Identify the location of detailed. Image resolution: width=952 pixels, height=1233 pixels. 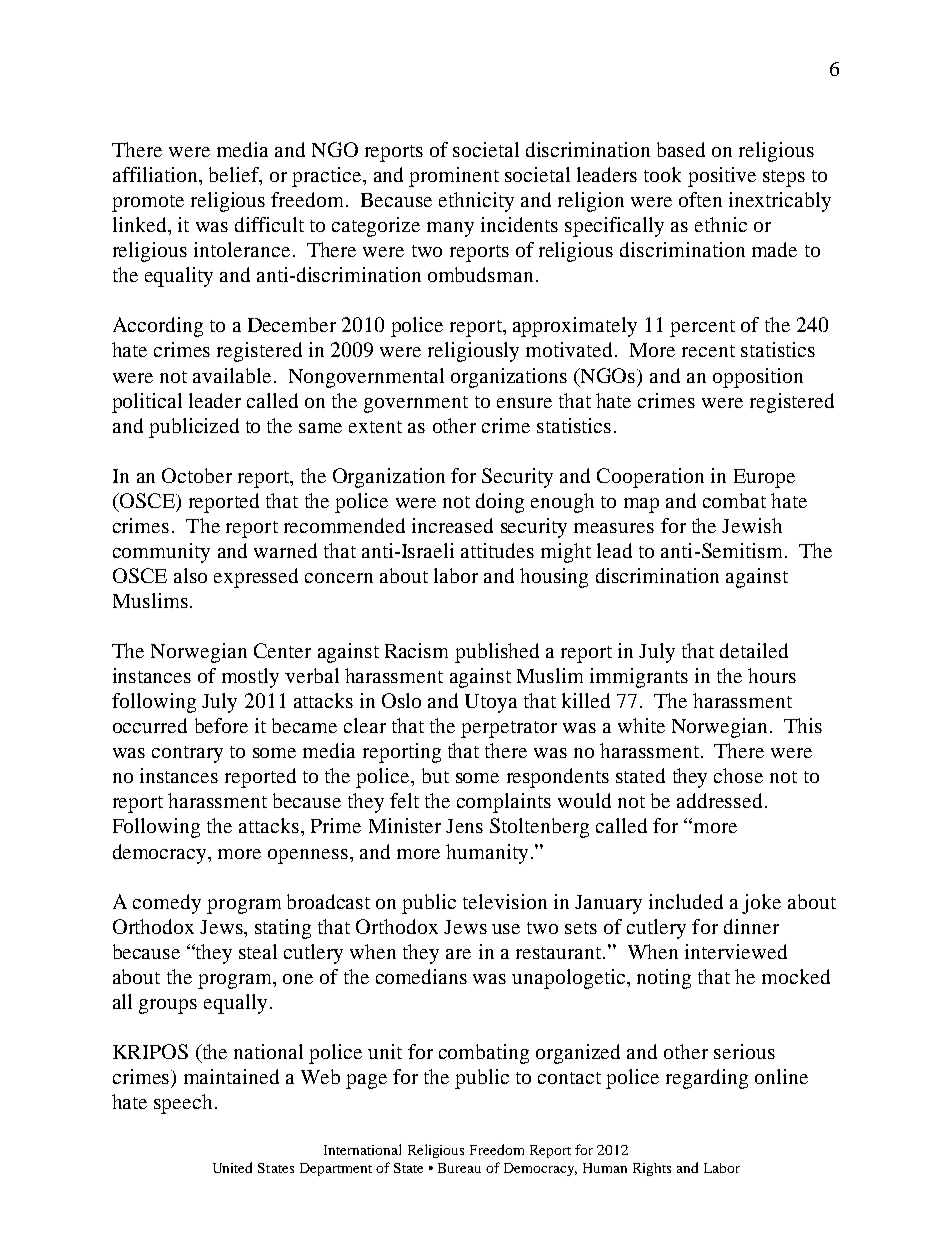
(754, 650).
